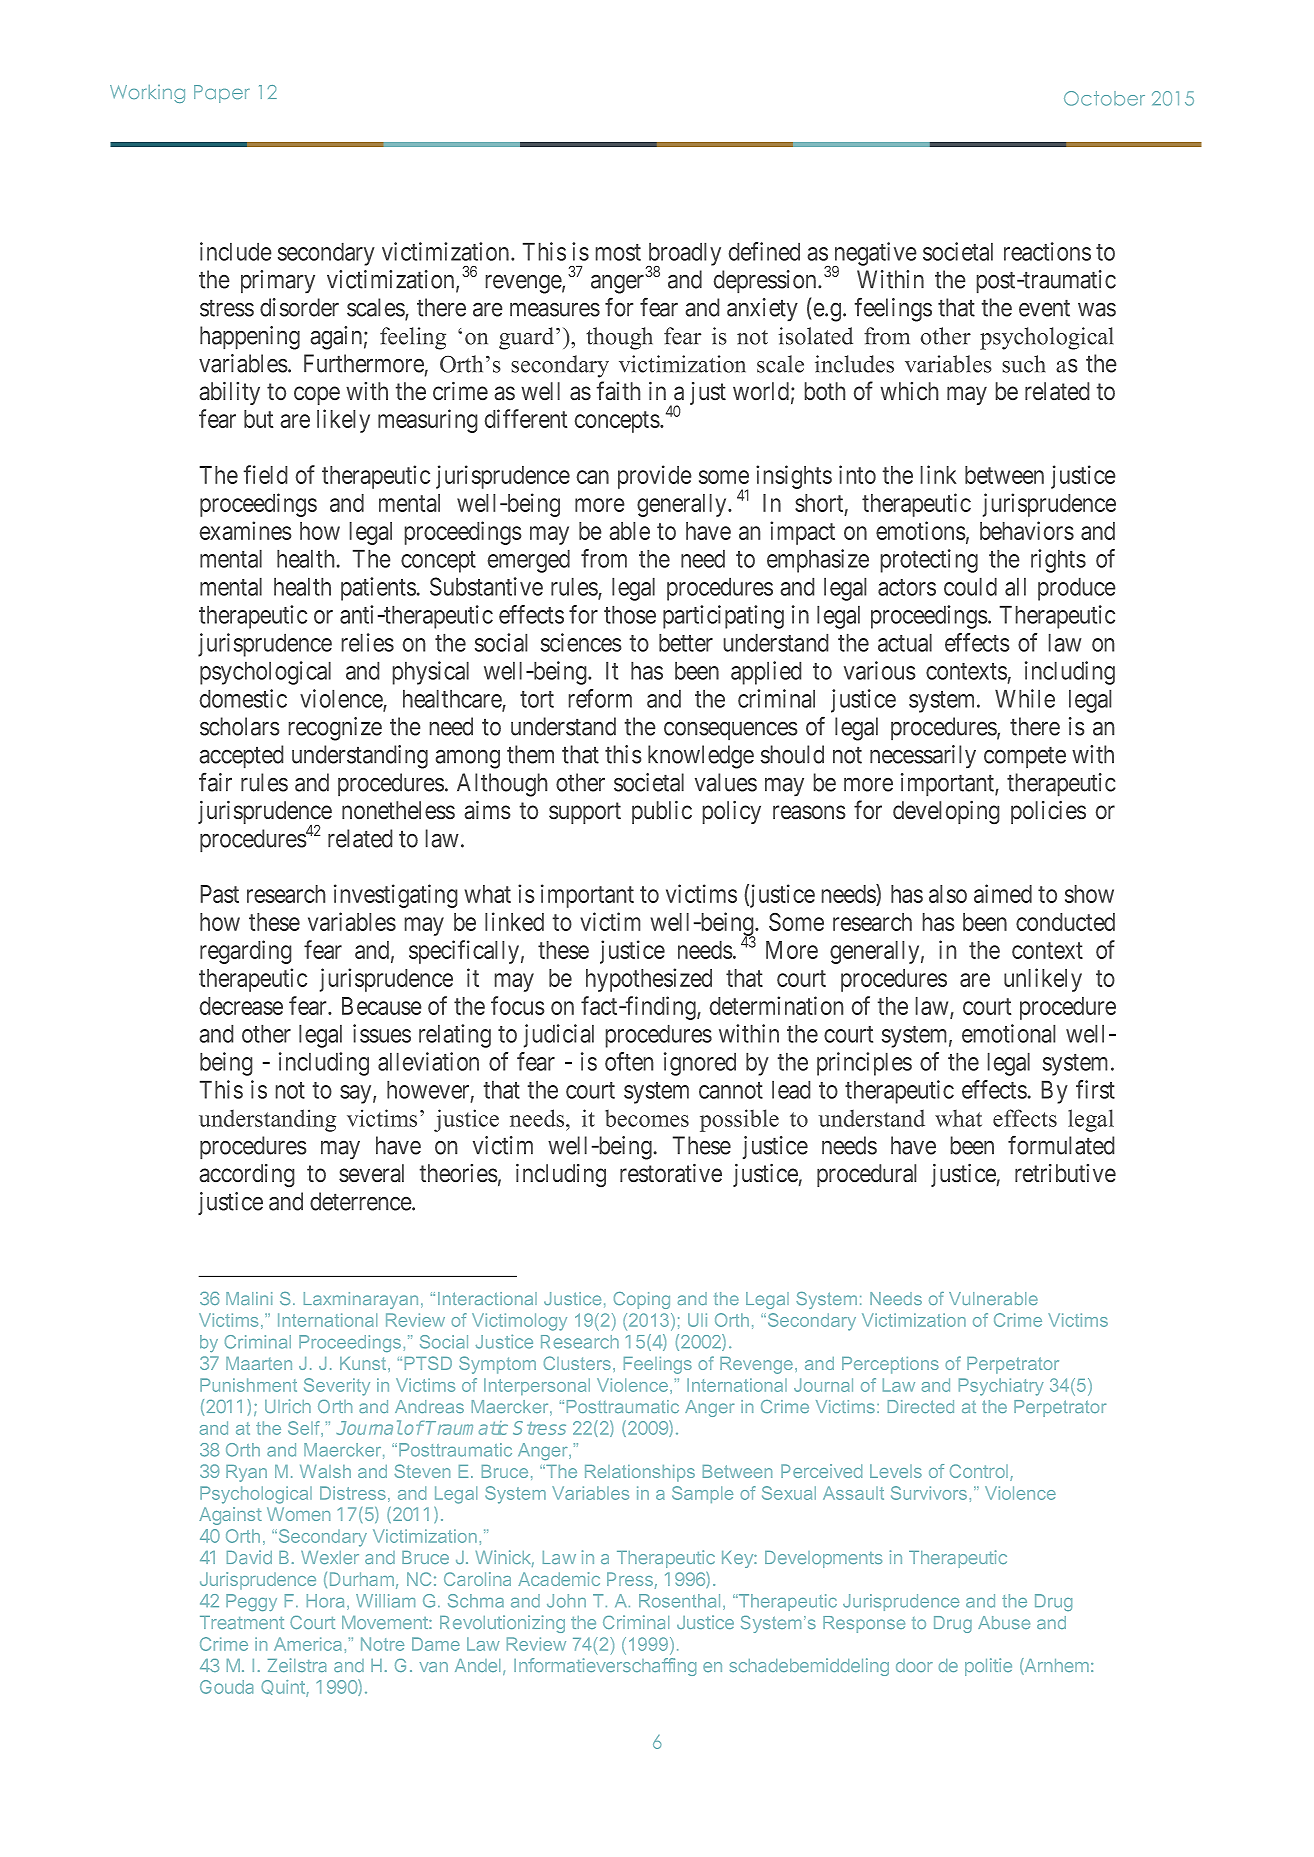 This screenshot has height=1857, width=1314. What do you see at coordinates (1004, 1622) in the screenshot?
I see `Abuse` at bounding box center [1004, 1622].
